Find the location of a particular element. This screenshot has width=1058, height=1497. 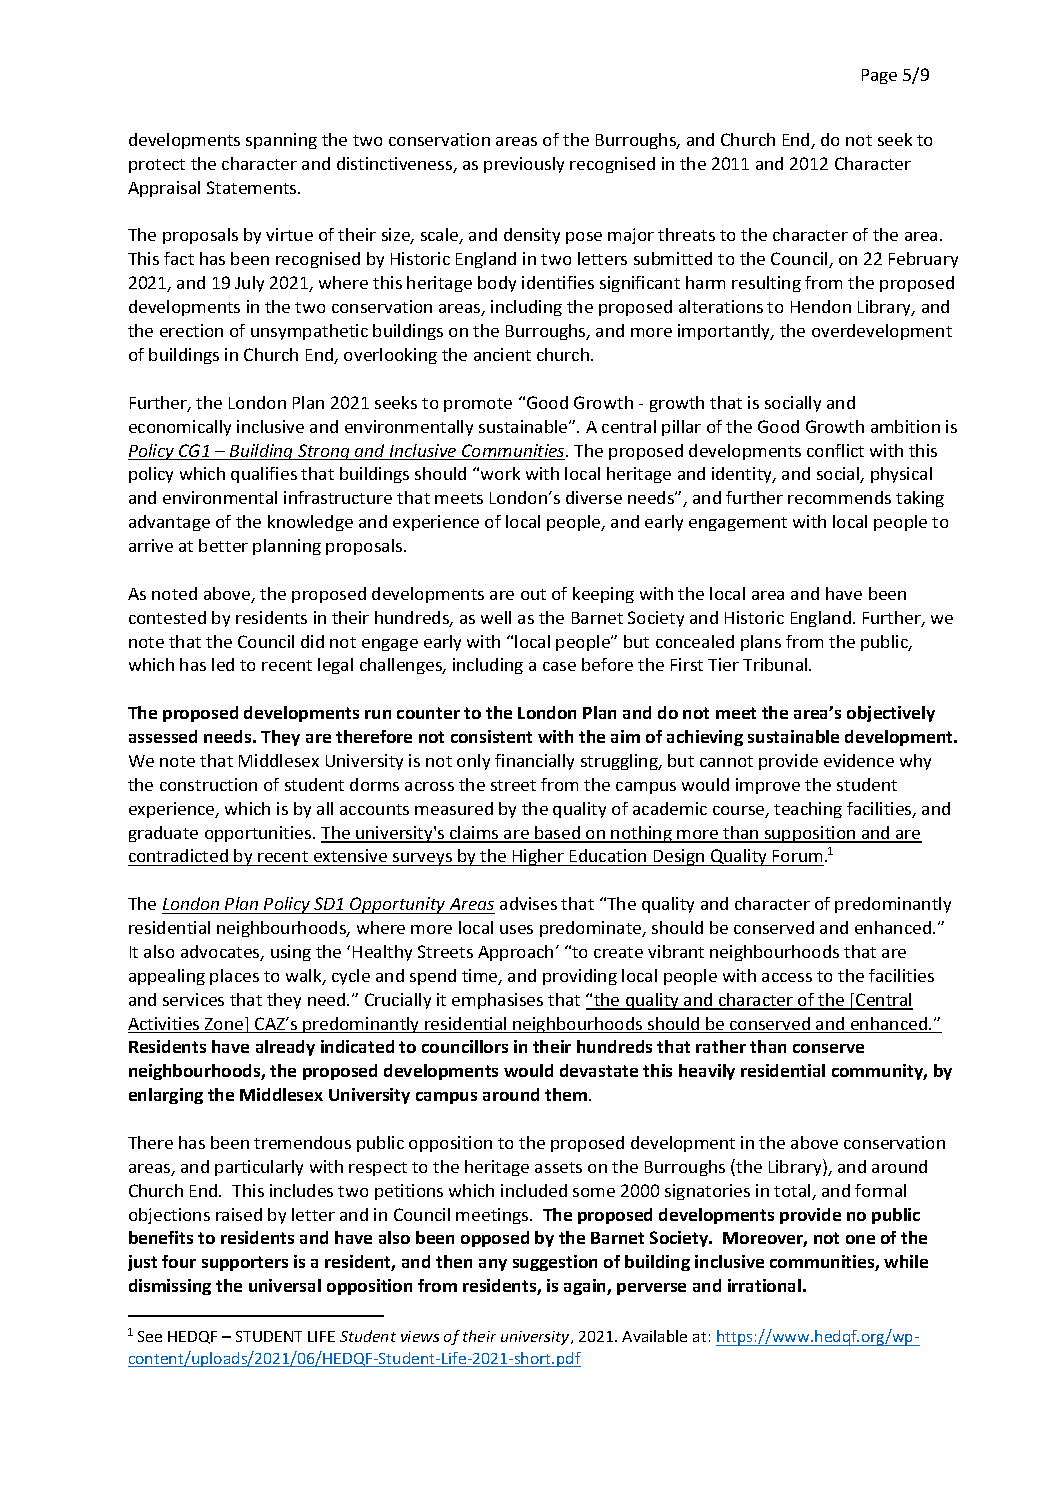

spanning is located at coordinates (281, 141).
